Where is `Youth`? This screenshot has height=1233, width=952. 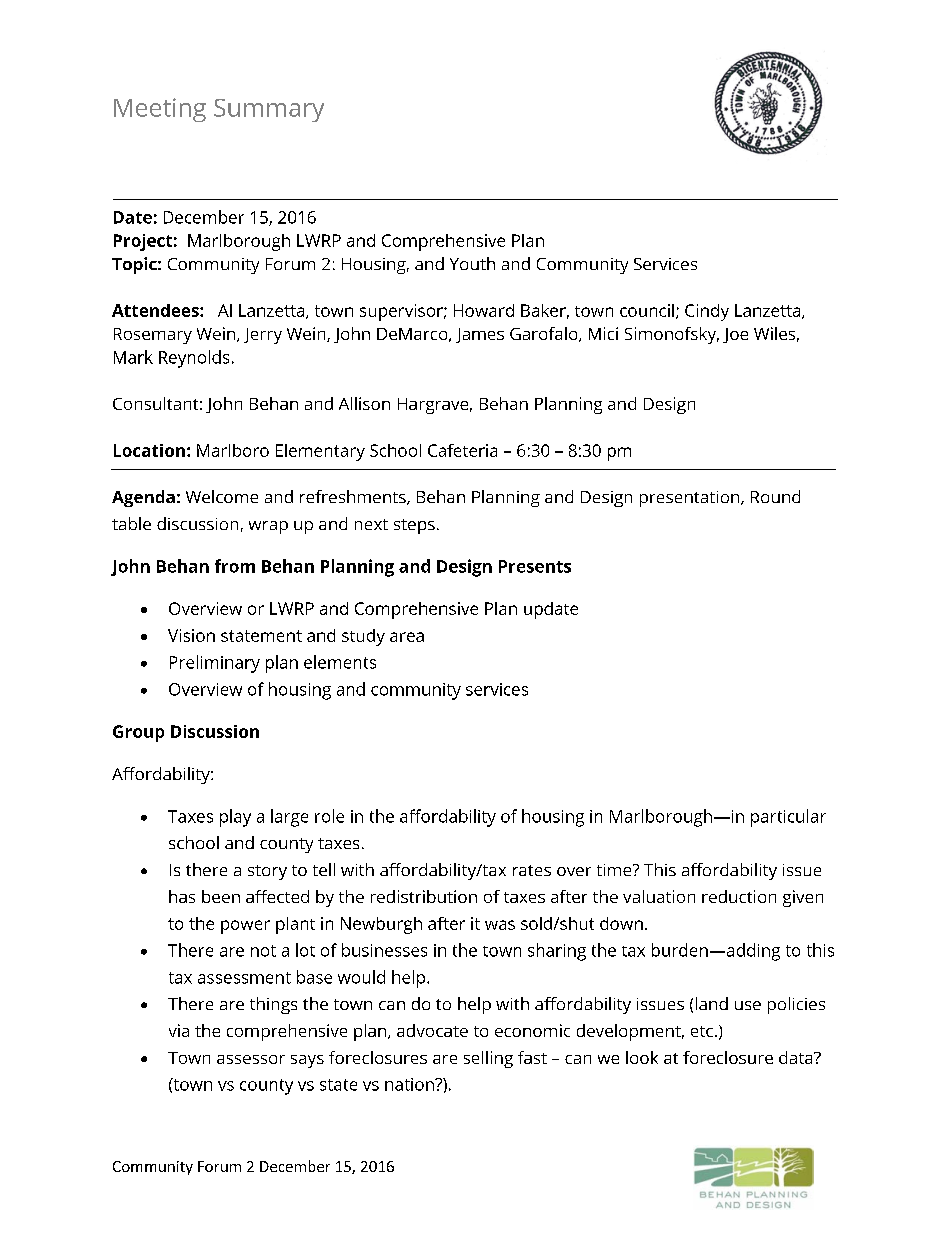 Youth is located at coordinates (472, 263).
